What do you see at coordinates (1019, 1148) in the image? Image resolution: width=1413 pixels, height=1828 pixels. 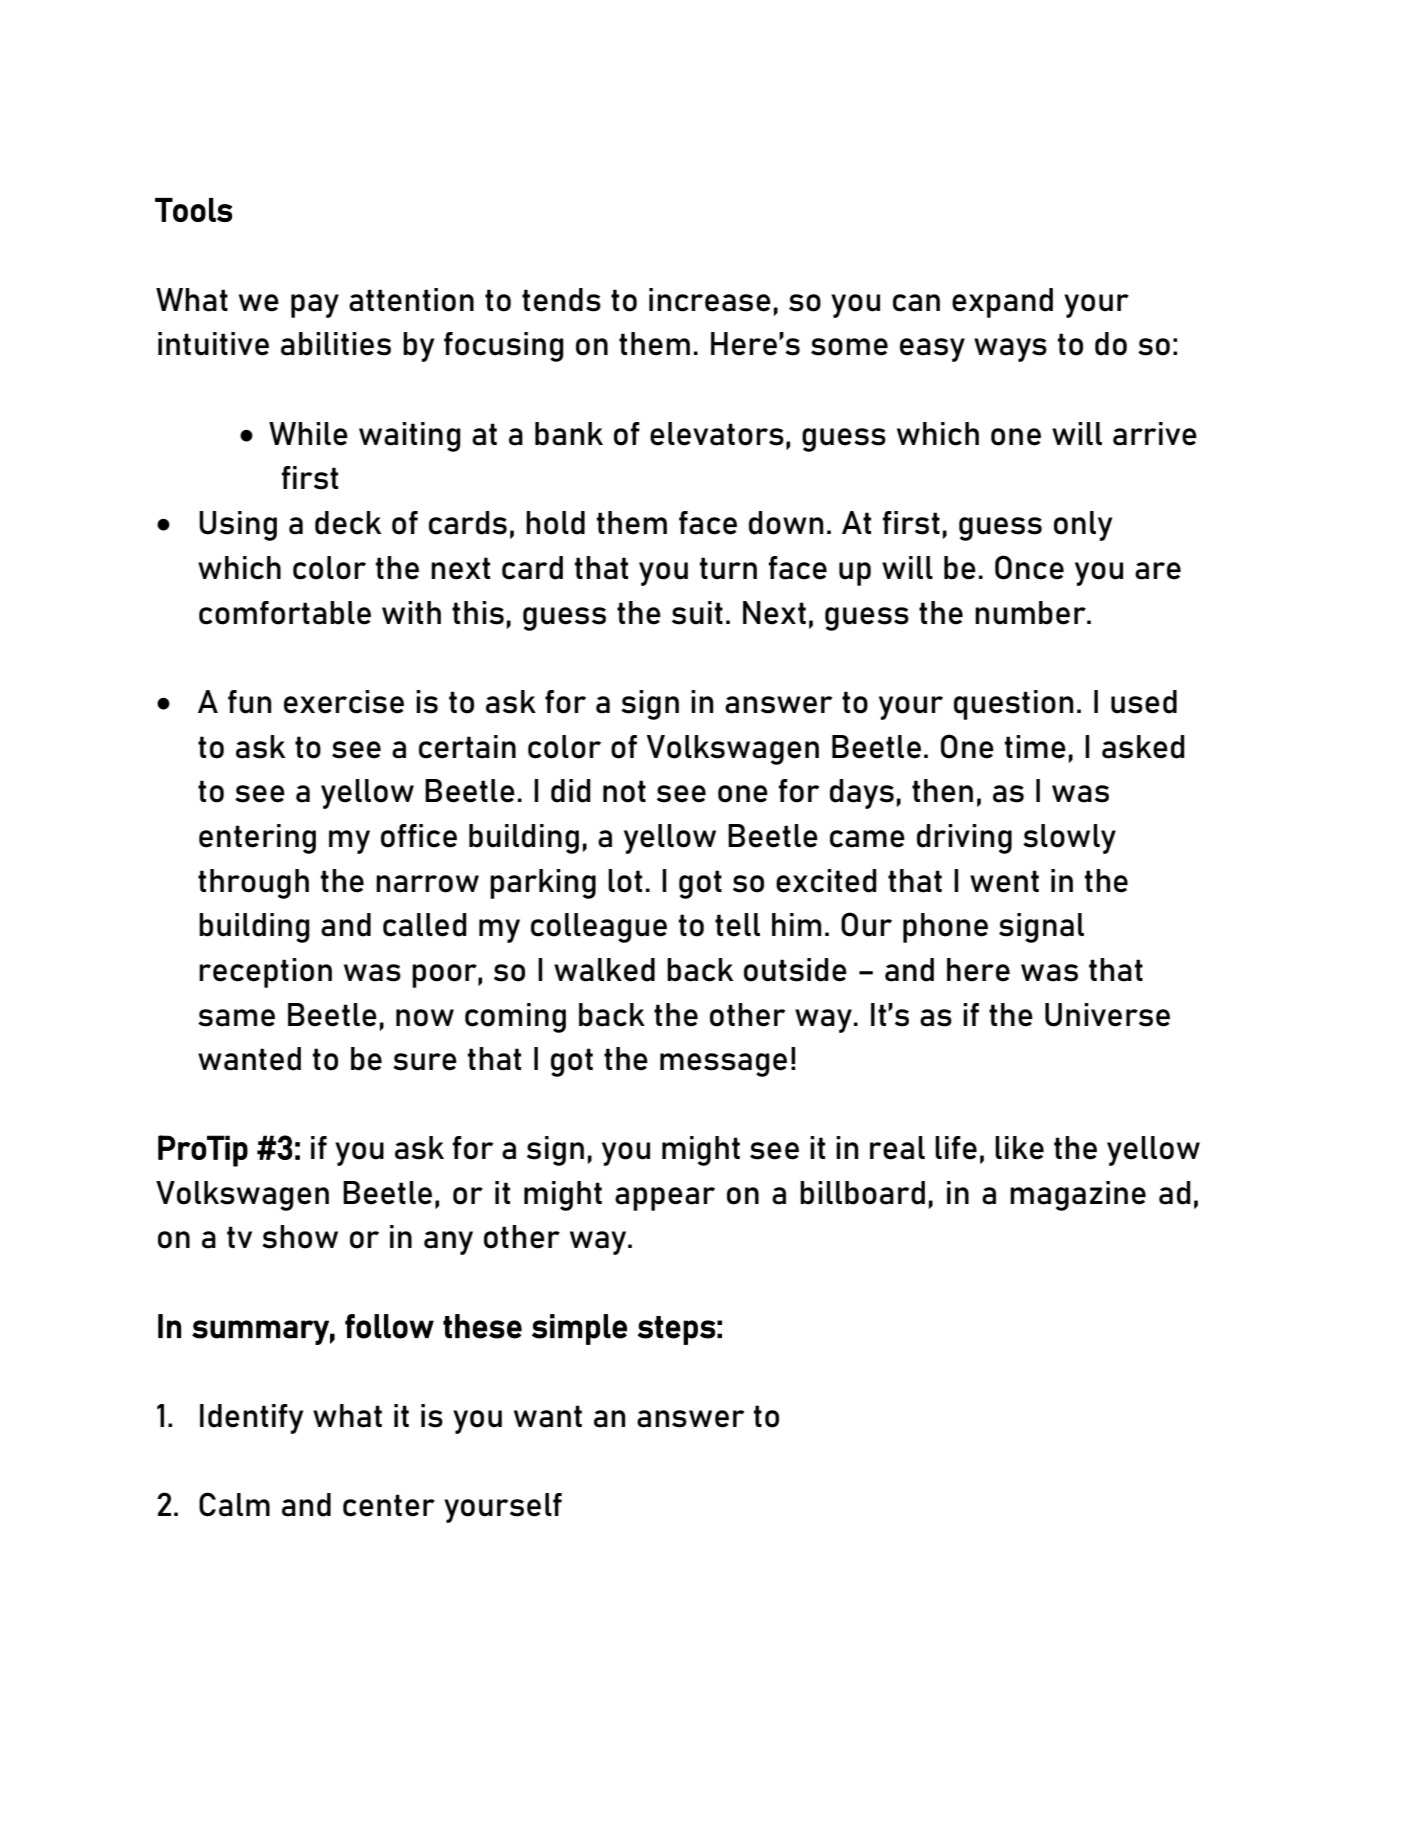 I see `like` at bounding box center [1019, 1148].
